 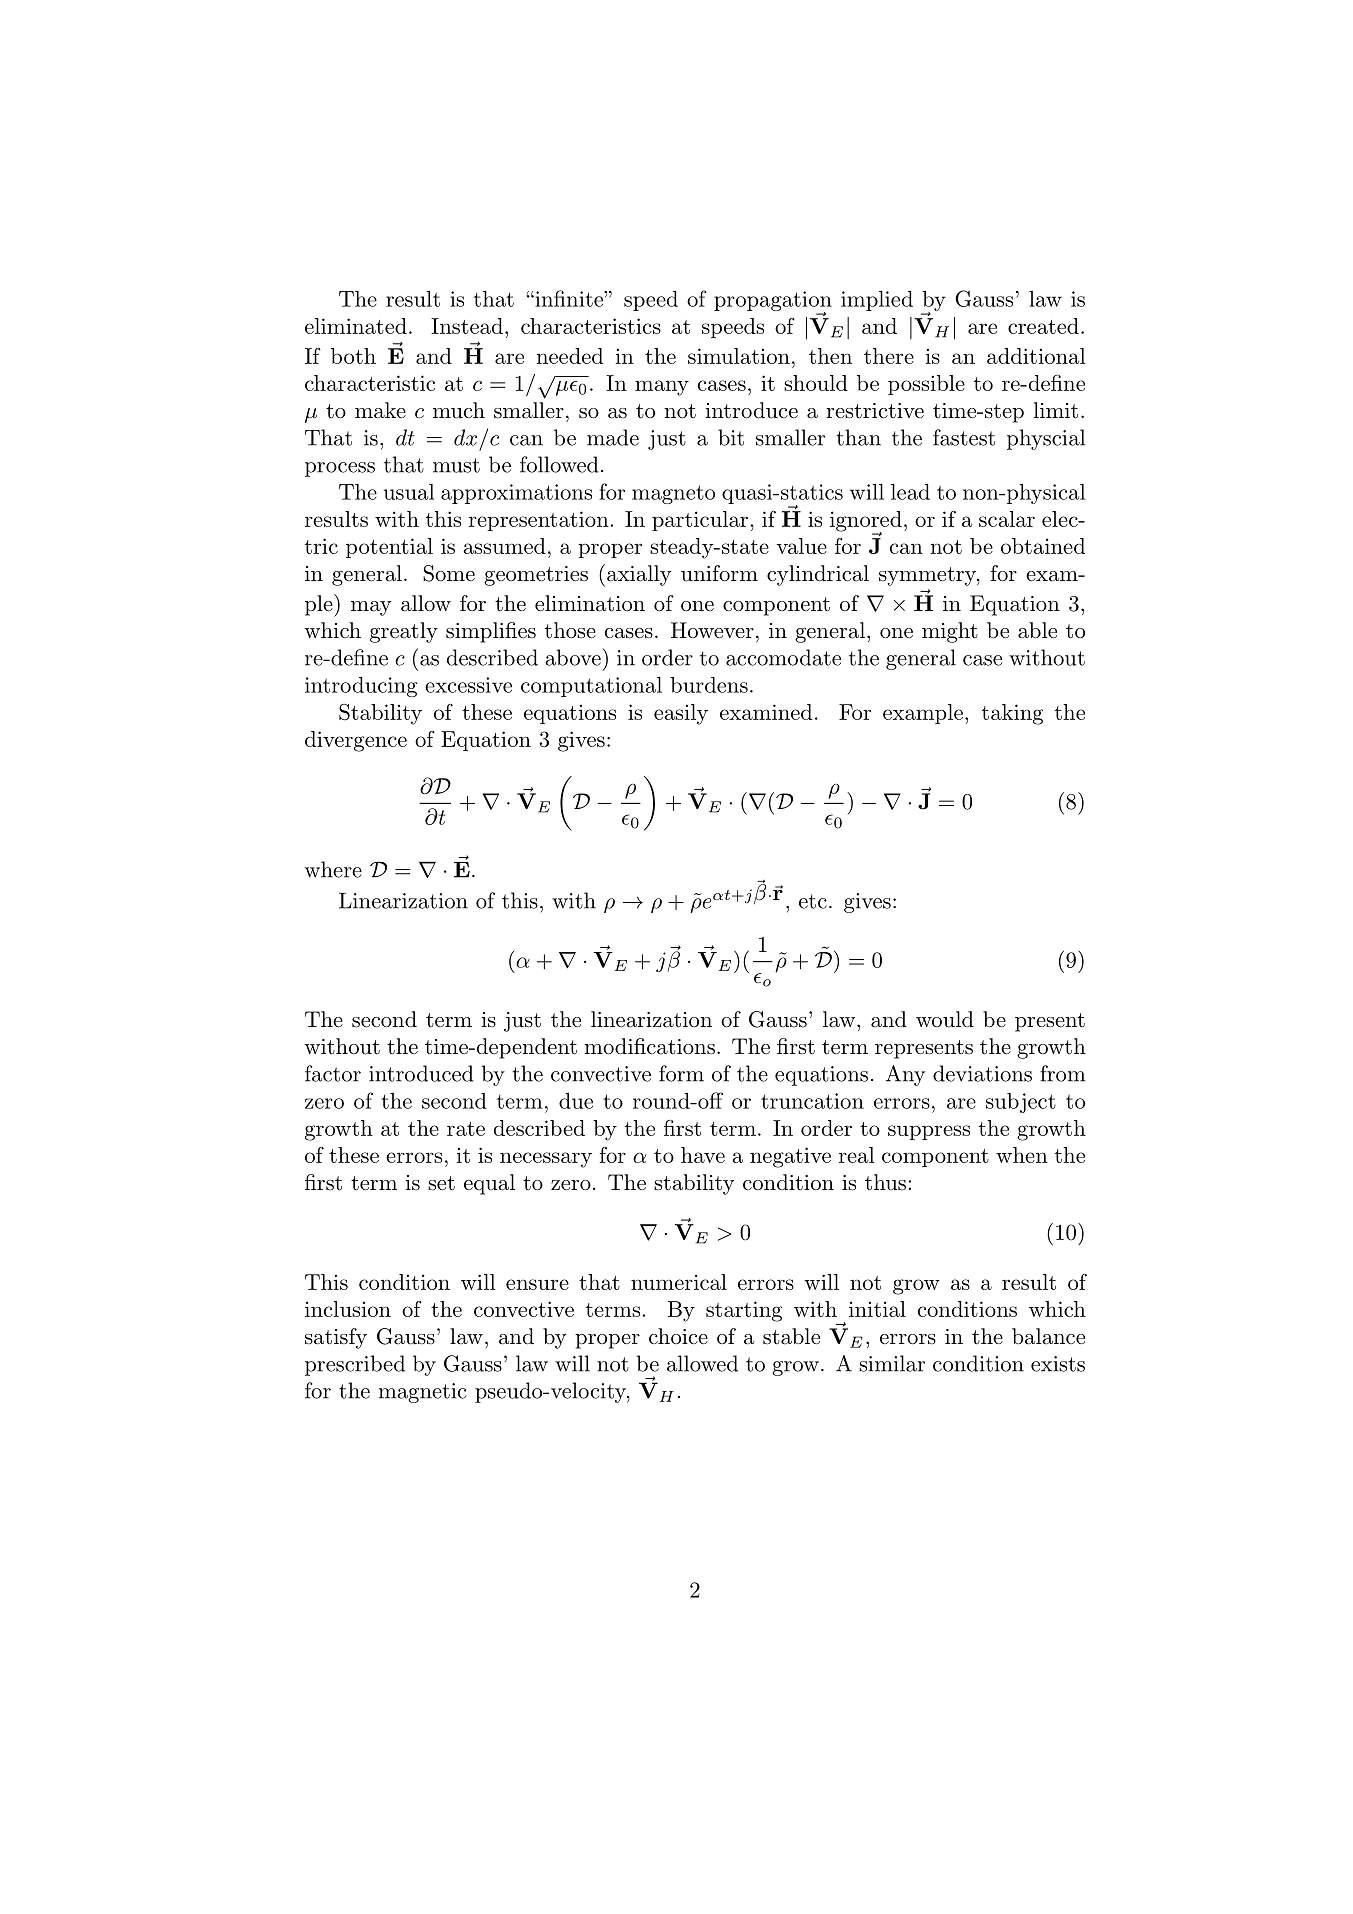 I want to click on burdens, so click(x=709, y=685).
